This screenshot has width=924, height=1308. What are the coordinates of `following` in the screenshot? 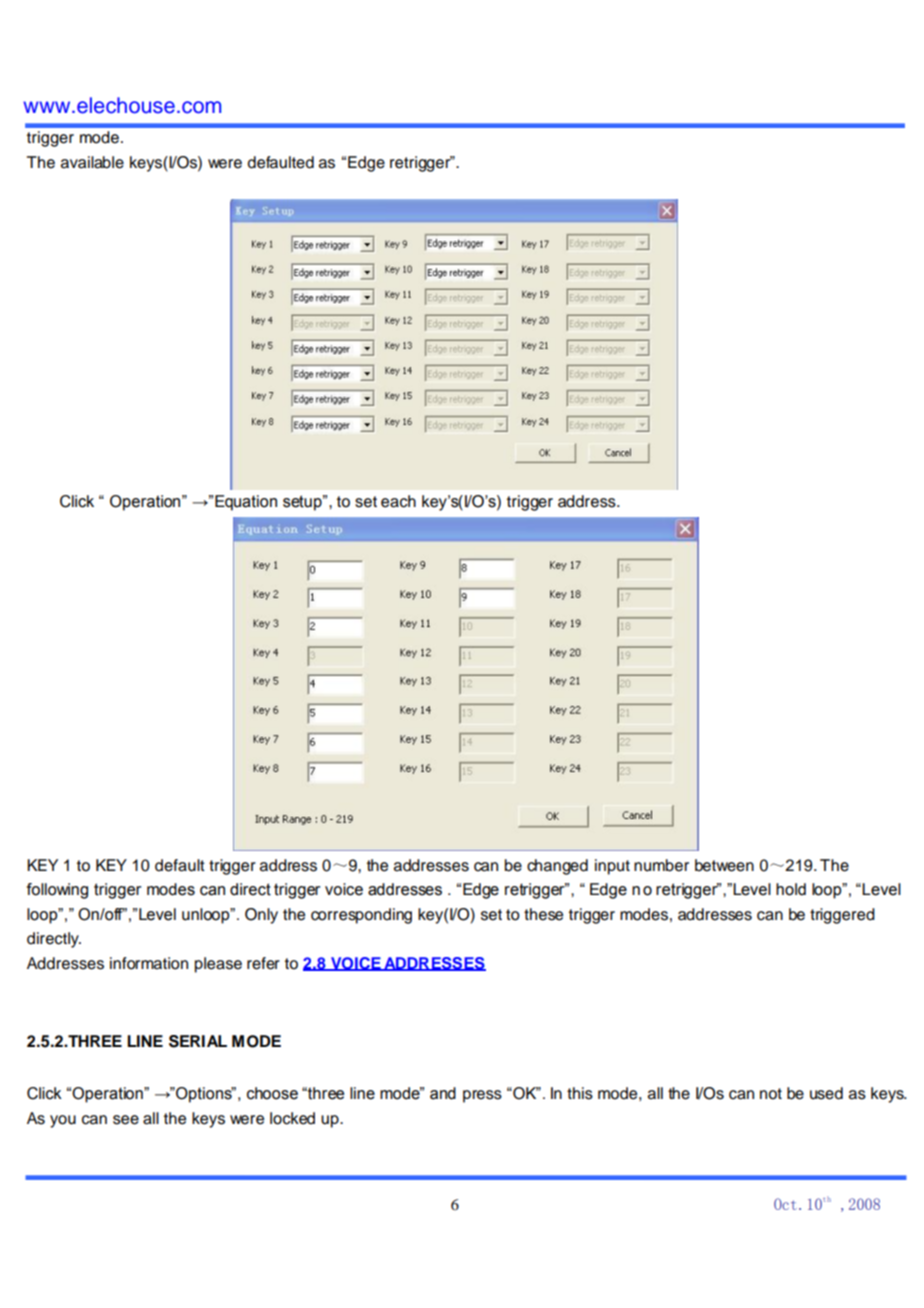 It's located at (57, 891).
